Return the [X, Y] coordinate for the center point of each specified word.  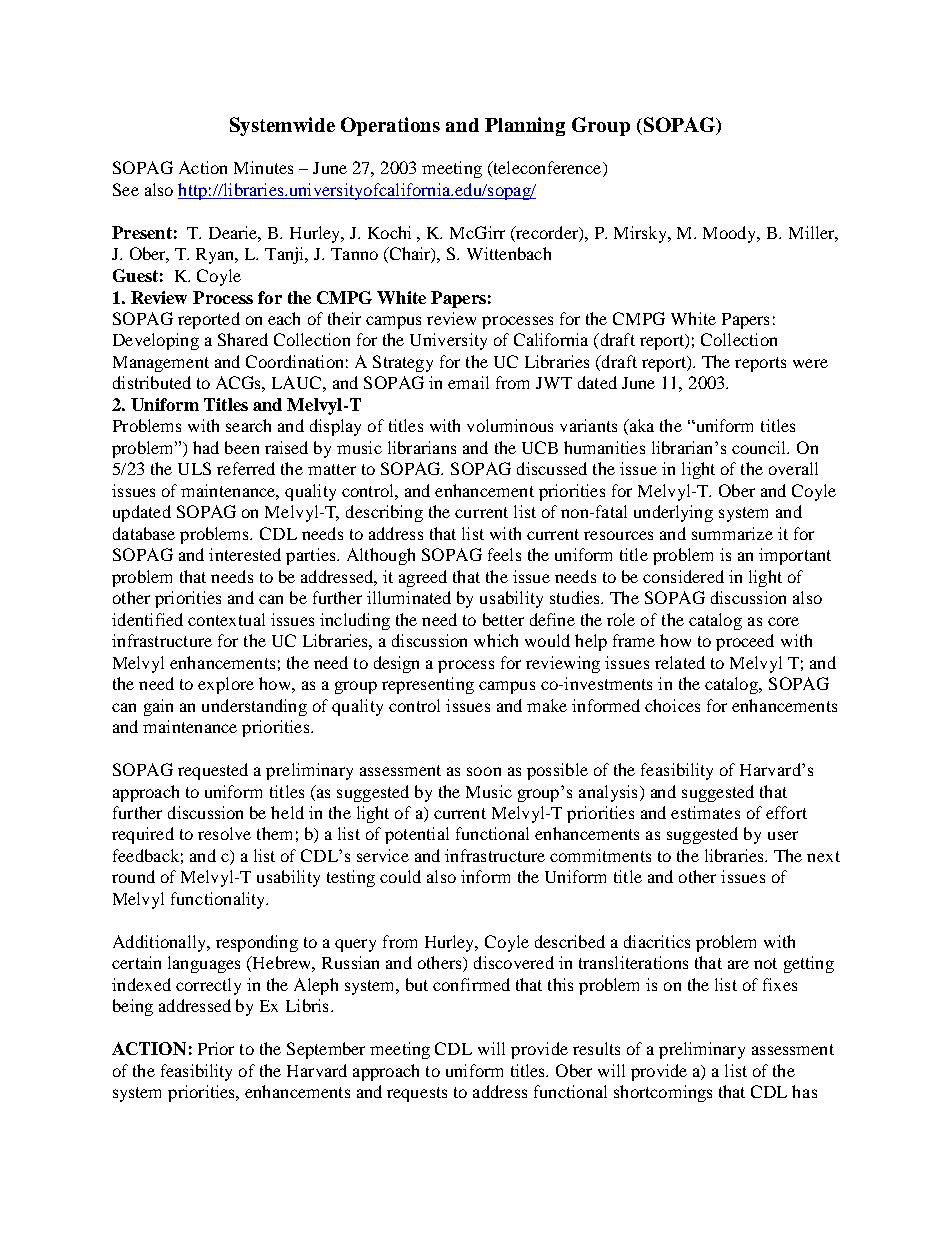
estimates [705, 812]
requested [213, 771]
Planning [525, 126]
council [760, 447]
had [206, 447]
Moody [731, 234]
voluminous [510, 425]
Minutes [263, 167]
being [133, 1007]
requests [417, 1094]
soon [484, 771]
